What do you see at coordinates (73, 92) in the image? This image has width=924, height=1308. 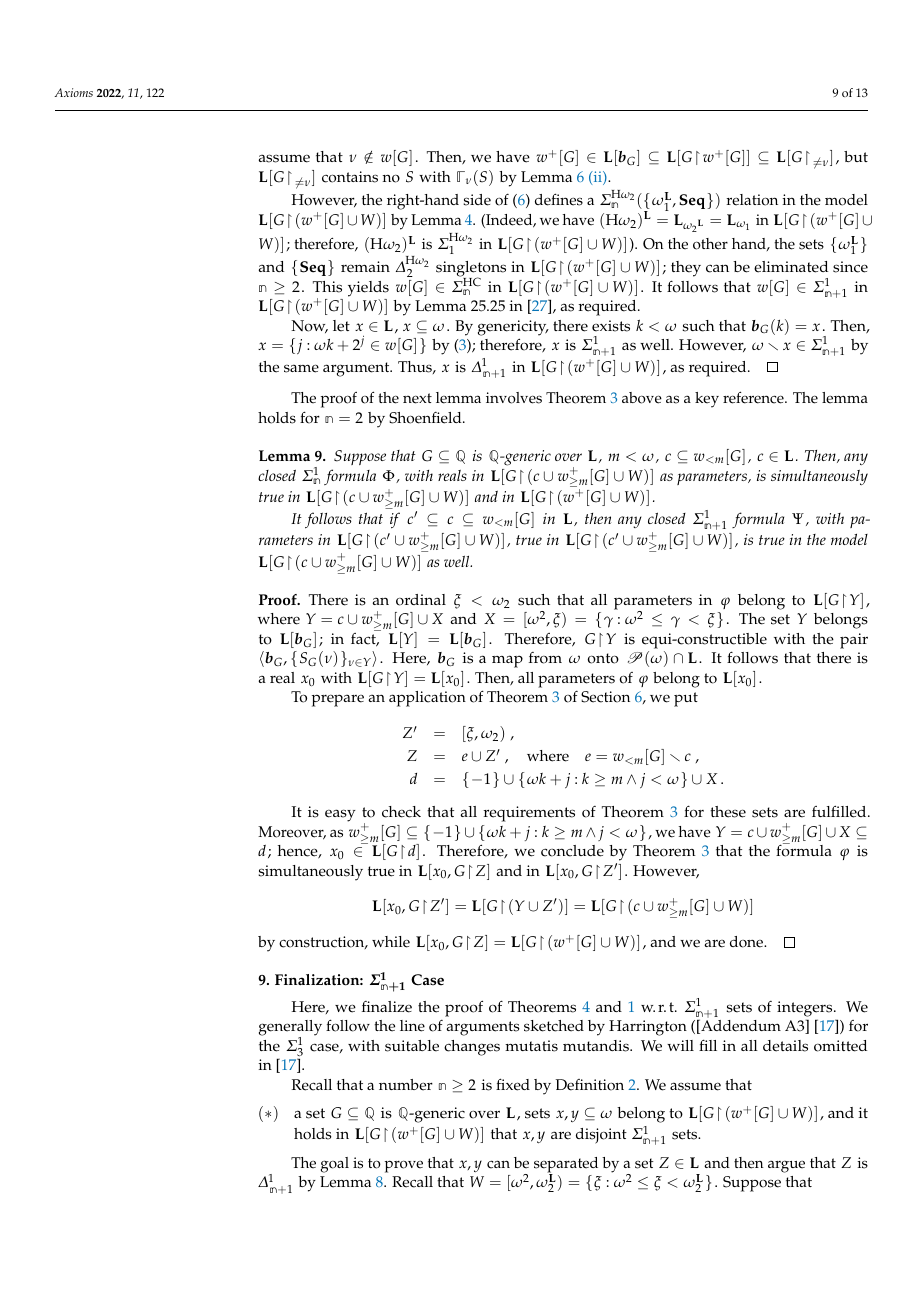 I see `Axioms` at bounding box center [73, 92].
